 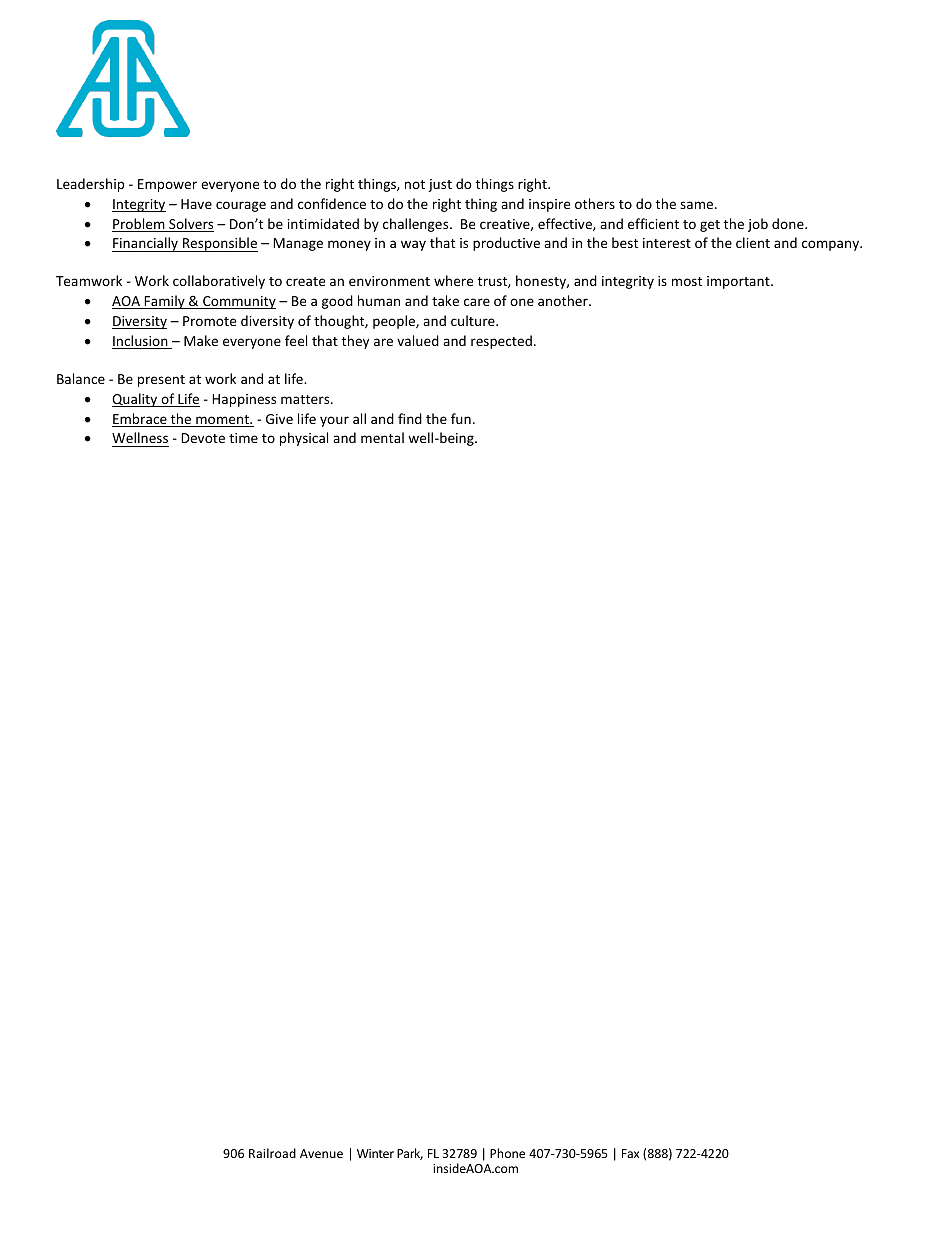 I want to click on Fax, so click(x=630, y=1153).
